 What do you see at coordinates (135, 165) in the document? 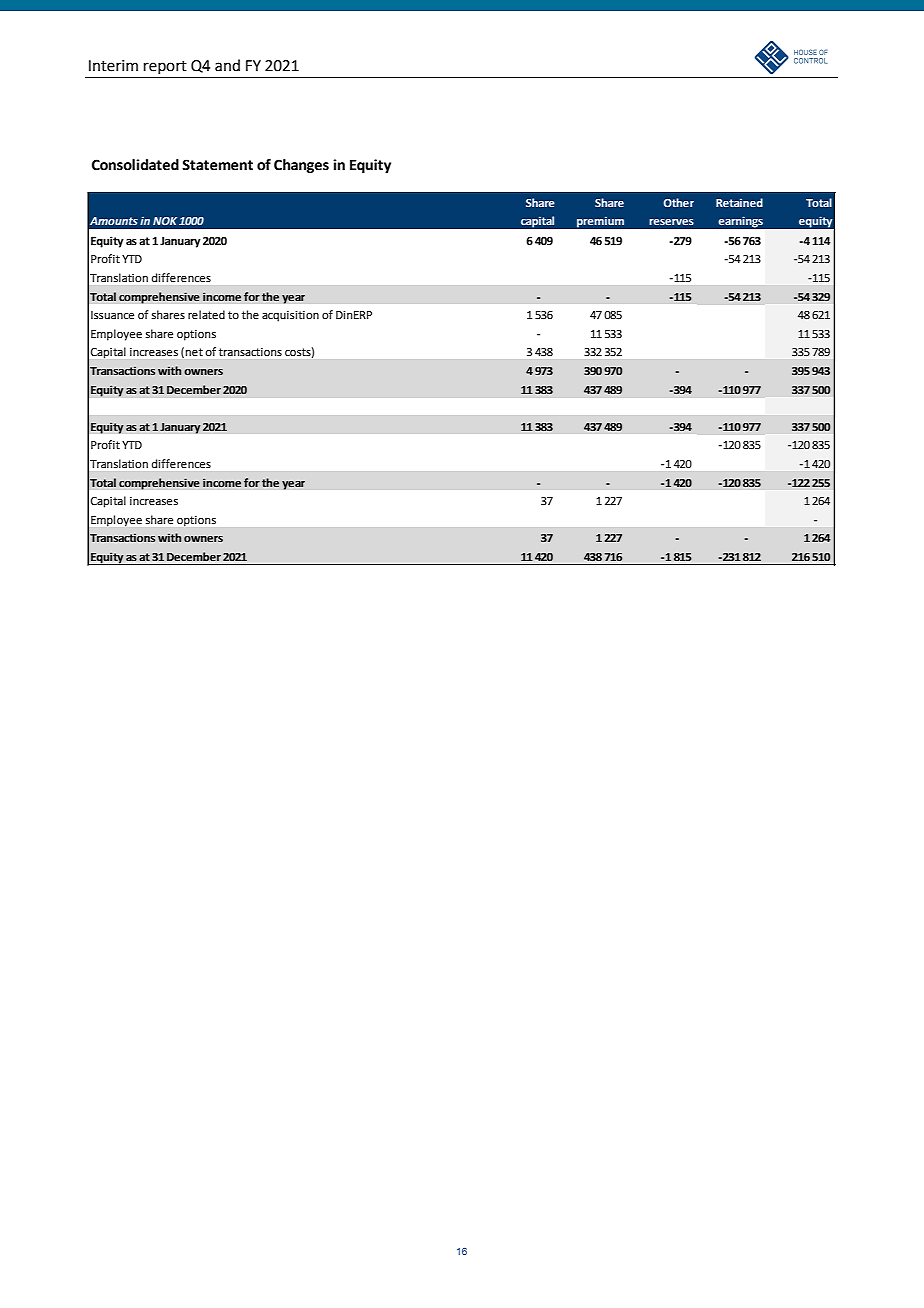
I see `Consolidated` at bounding box center [135, 165].
